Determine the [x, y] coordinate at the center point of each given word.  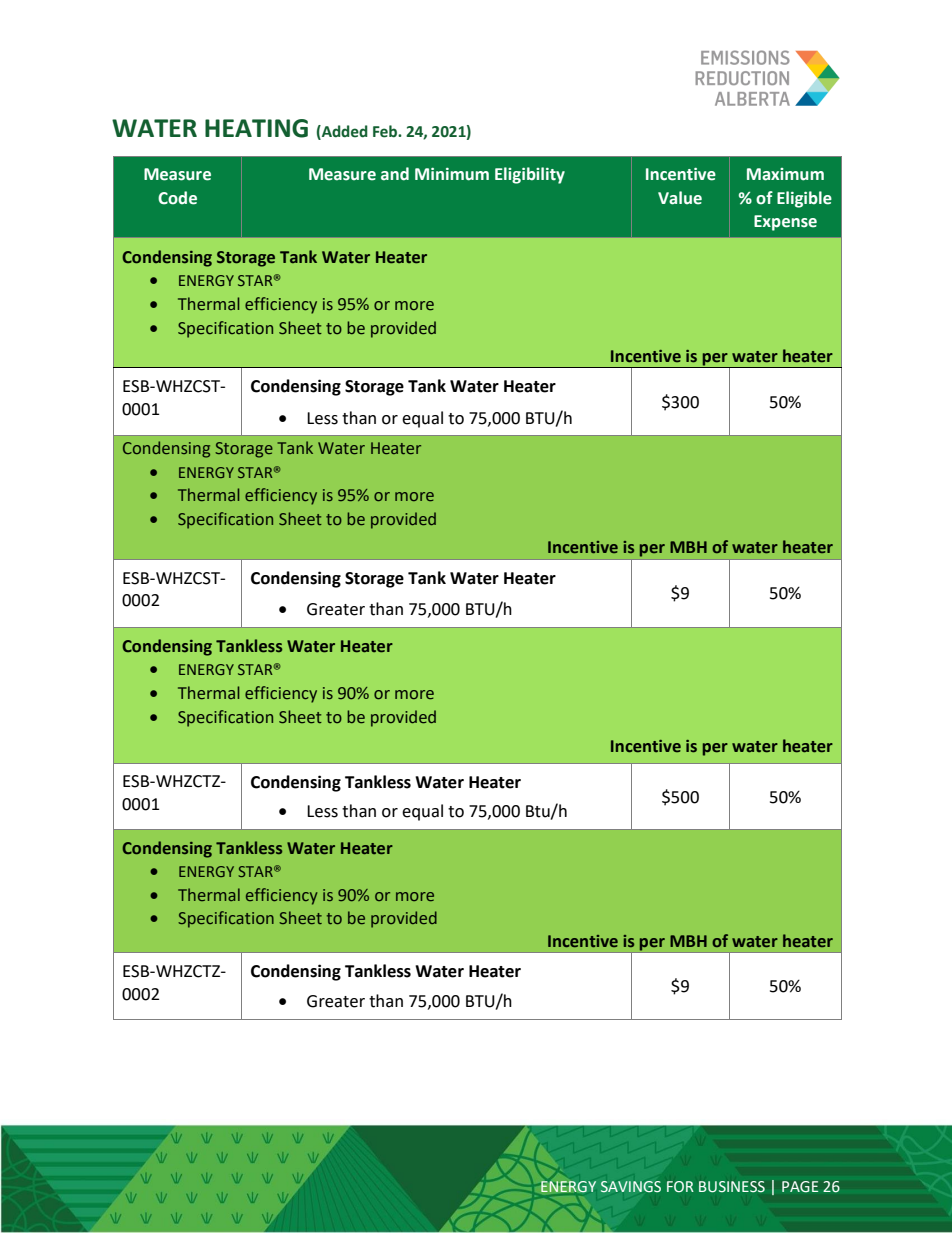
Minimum [452, 174]
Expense [785, 223]
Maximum [785, 174]
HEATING [256, 128]
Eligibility [530, 175]
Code [177, 198]
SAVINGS [631, 1186]
